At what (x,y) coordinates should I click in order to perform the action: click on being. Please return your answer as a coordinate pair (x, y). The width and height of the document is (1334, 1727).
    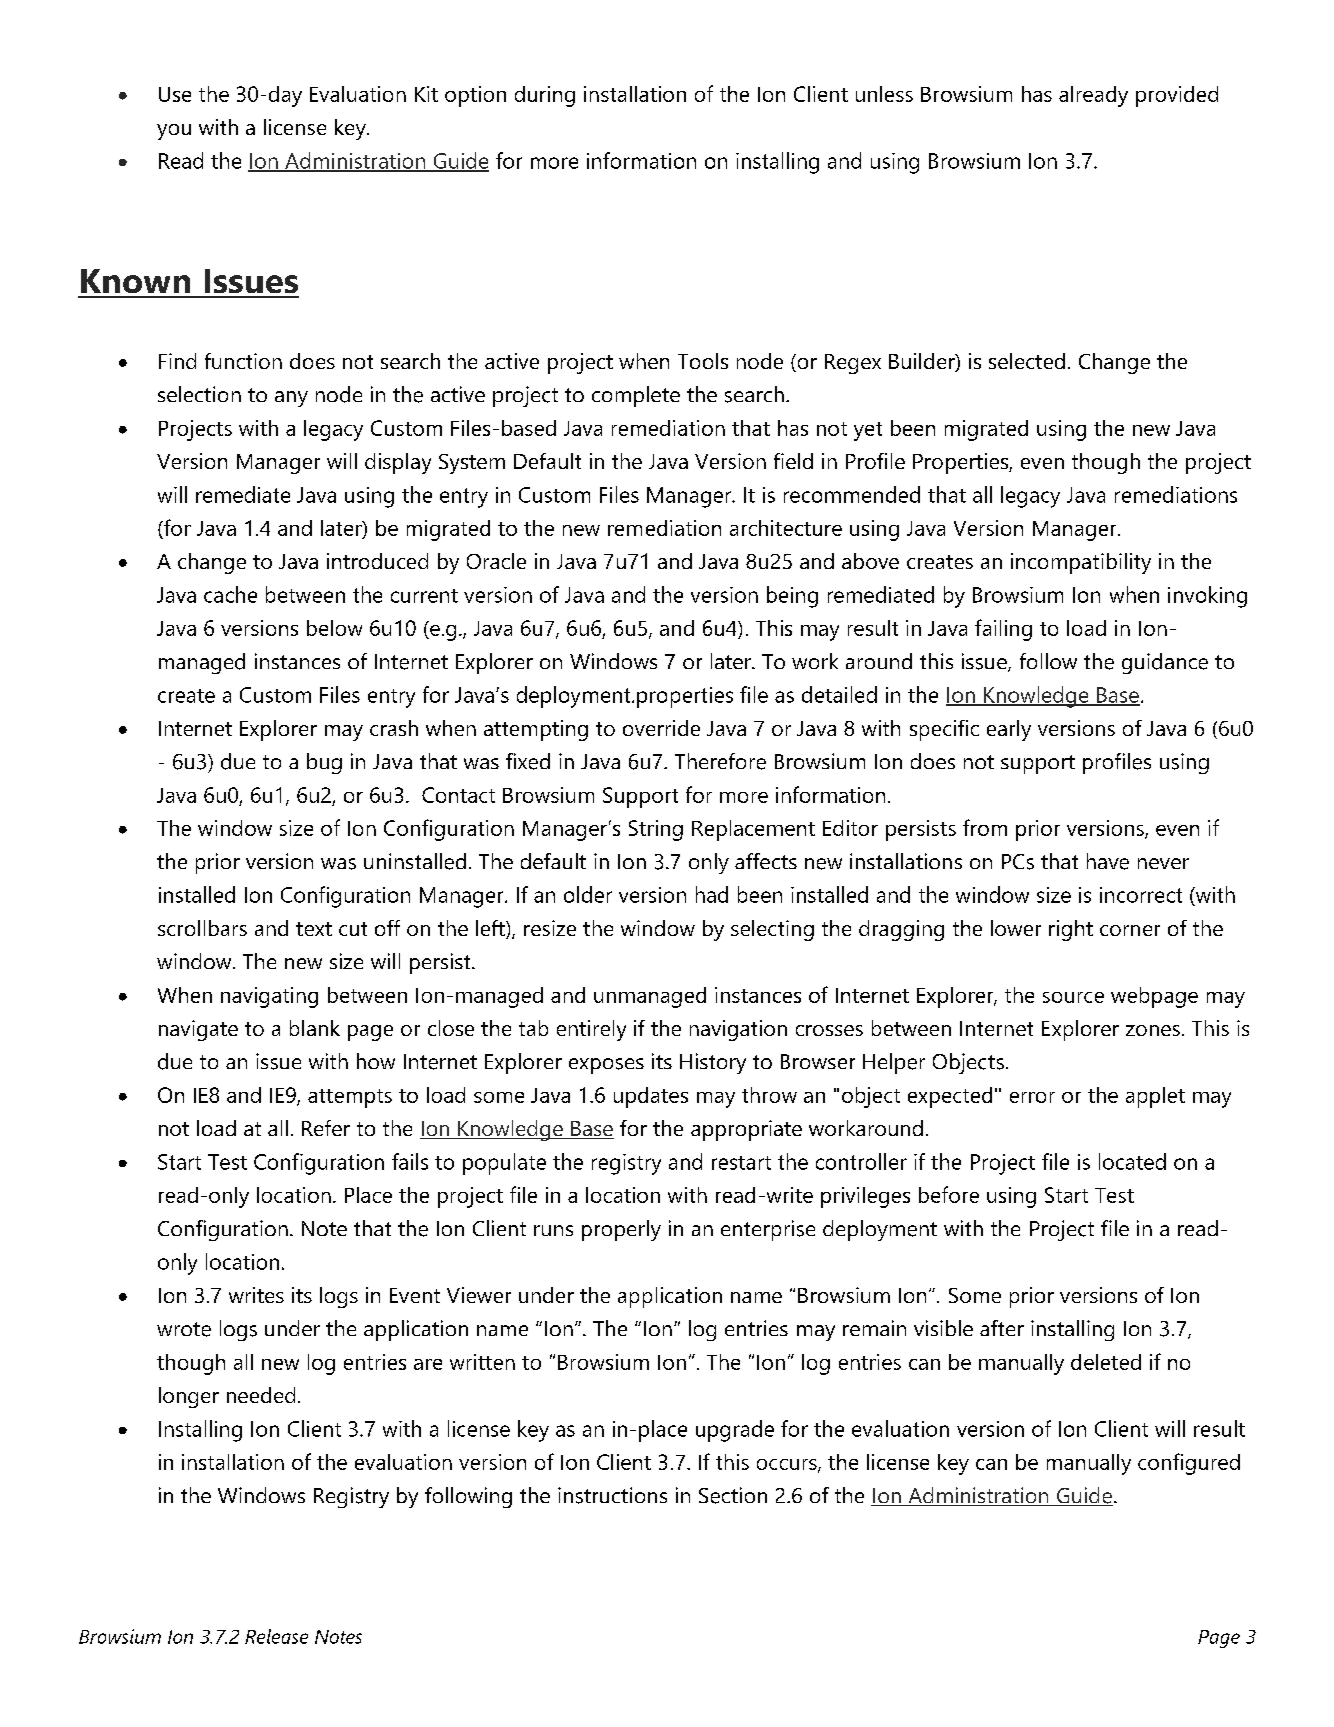
    Looking at the image, I should click on (792, 597).
